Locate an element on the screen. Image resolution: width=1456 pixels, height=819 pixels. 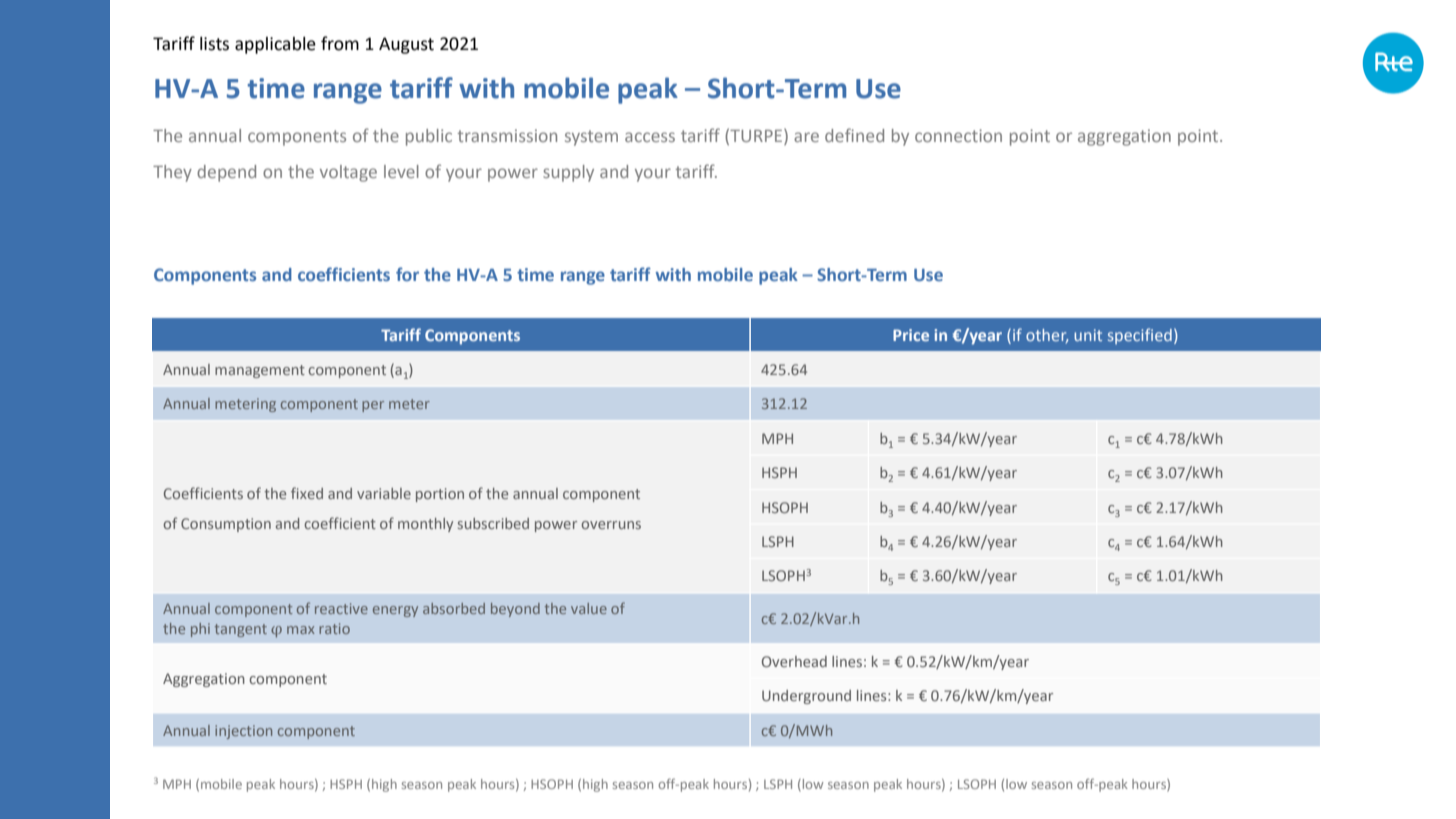
other is located at coordinates (1047, 336).
